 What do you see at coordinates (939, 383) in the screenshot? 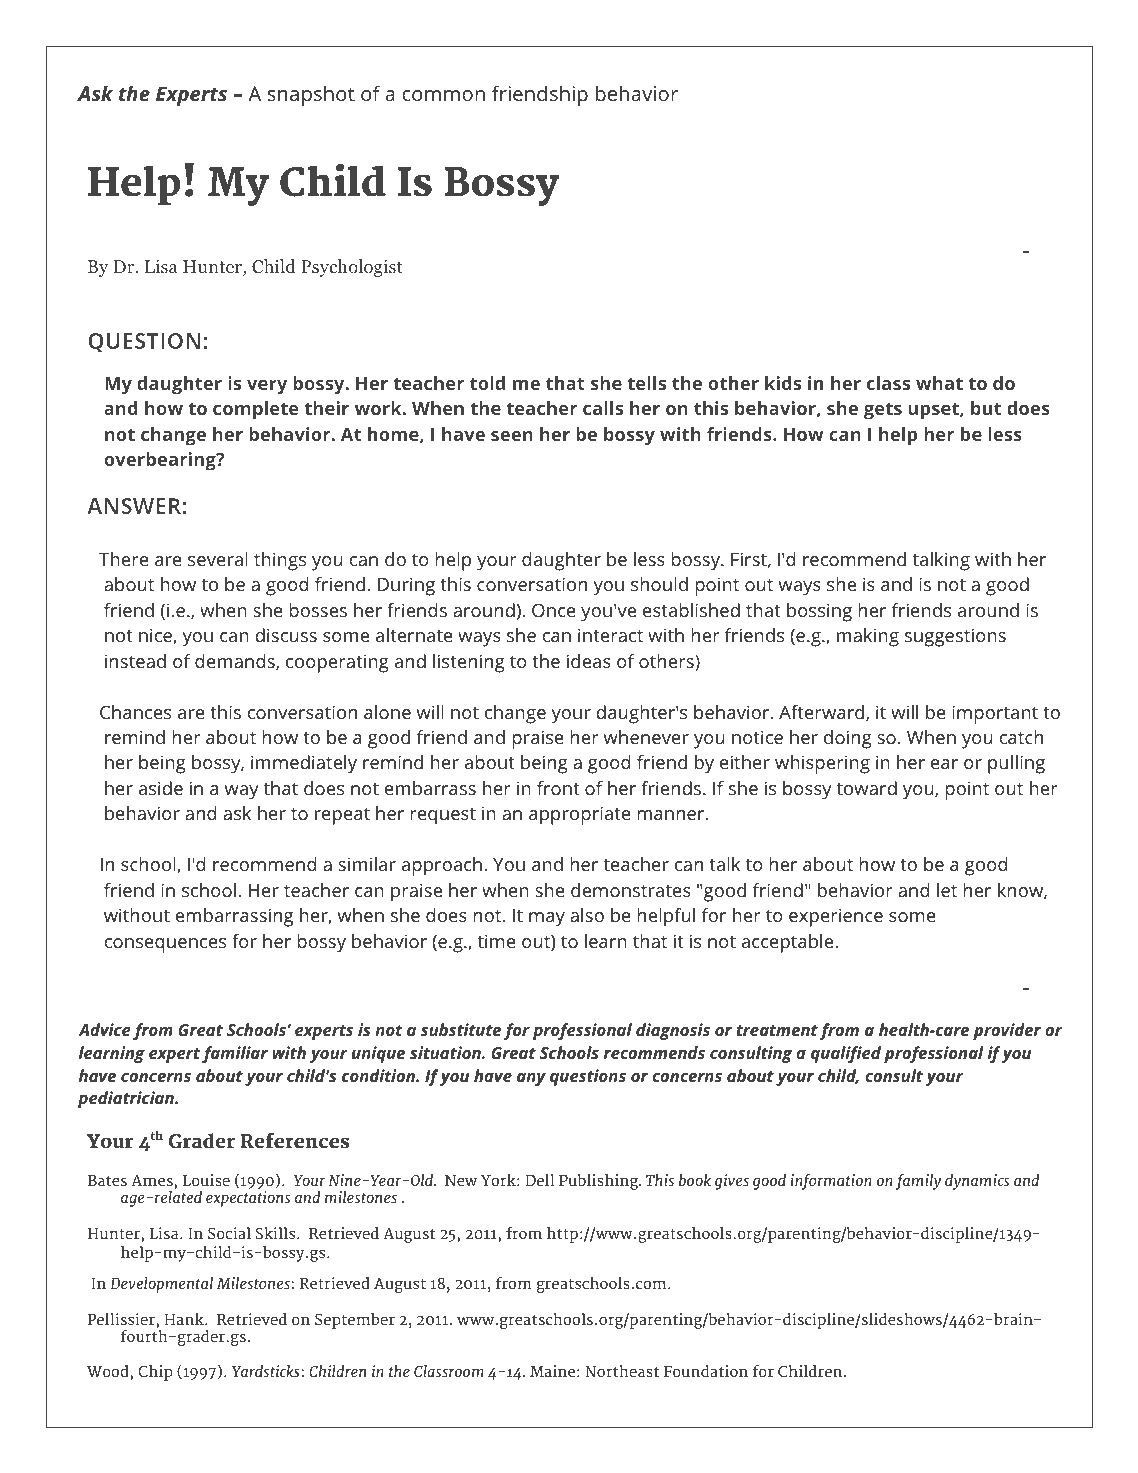
I see `what` at bounding box center [939, 383].
